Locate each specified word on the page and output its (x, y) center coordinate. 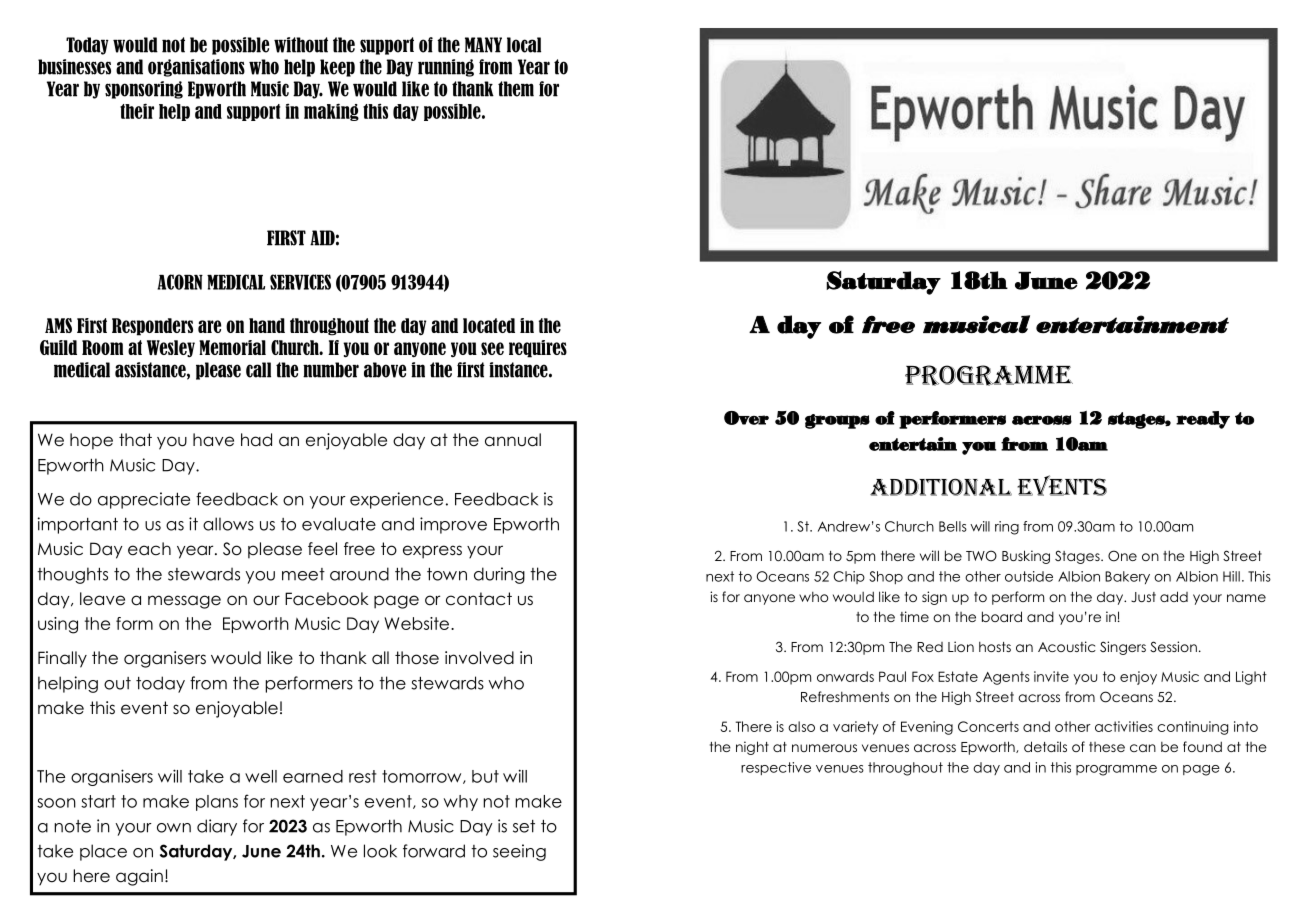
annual (513, 440)
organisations (196, 68)
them (516, 89)
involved (479, 658)
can (1143, 748)
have (213, 440)
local (524, 45)
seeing (519, 852)
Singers (1123, 648)
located (489, 325)
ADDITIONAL (941, 487)
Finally (62, 659)
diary (217, 827)
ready (1203, 420)
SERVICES (300, 282)
